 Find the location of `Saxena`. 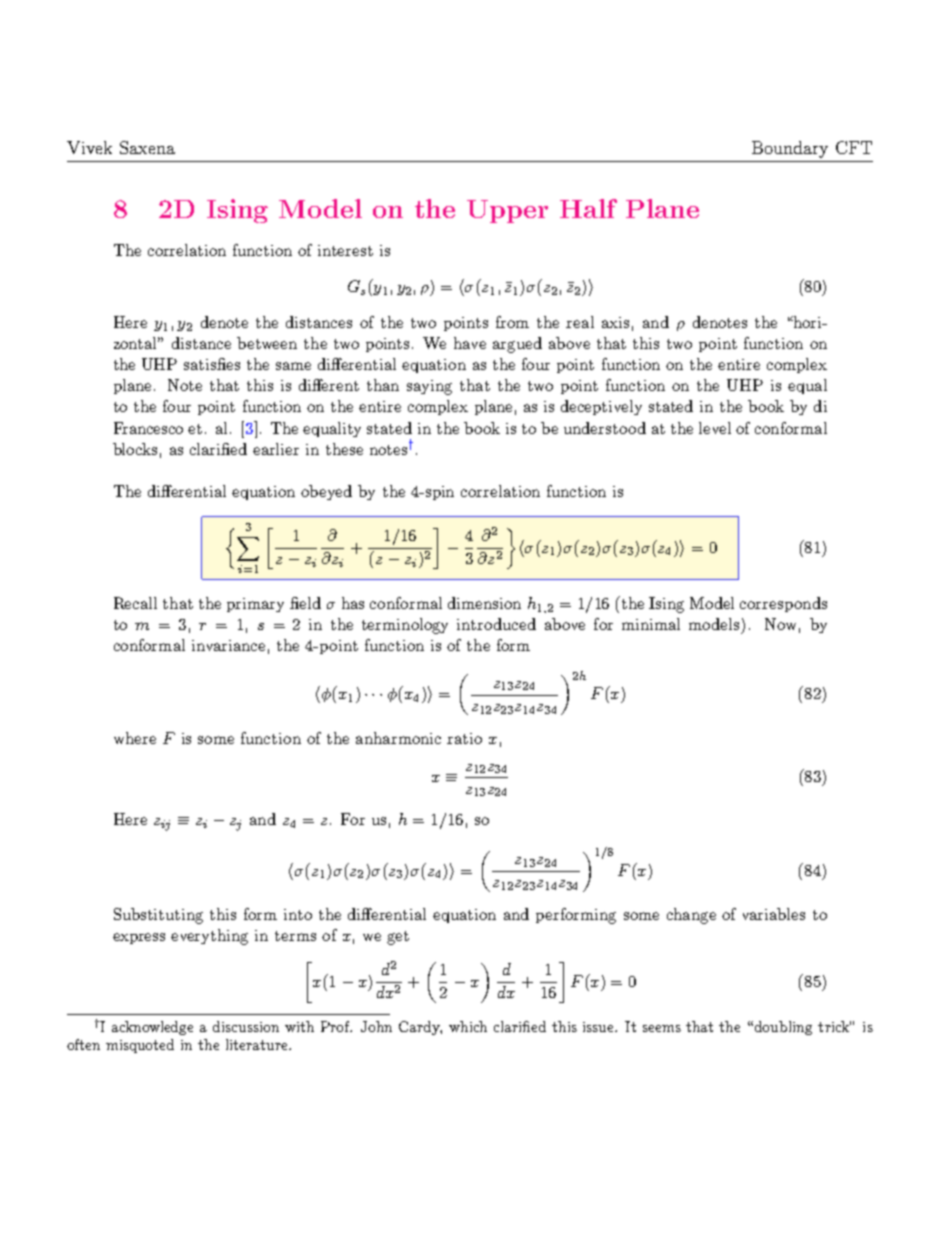

Saxena is located at coordinates (147, 147).
